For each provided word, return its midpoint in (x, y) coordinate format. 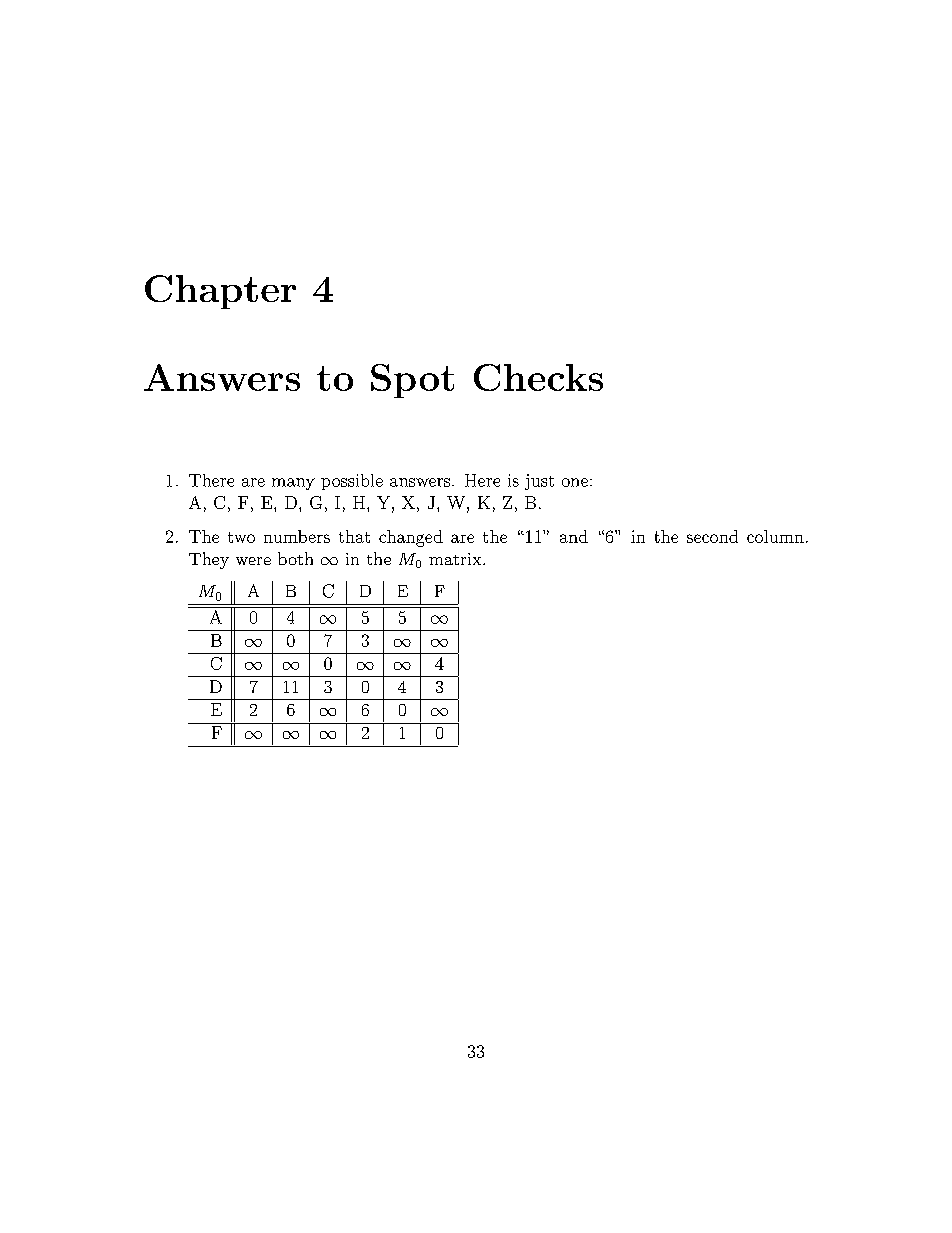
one (575, 482)
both (295, 558)
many (293, 484)
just (539, 482)
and (574, 536)
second (712, 536)
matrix (456, 559)
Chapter (220, 292)
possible (352, 482)
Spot (412, 381)
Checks (538, 377)
